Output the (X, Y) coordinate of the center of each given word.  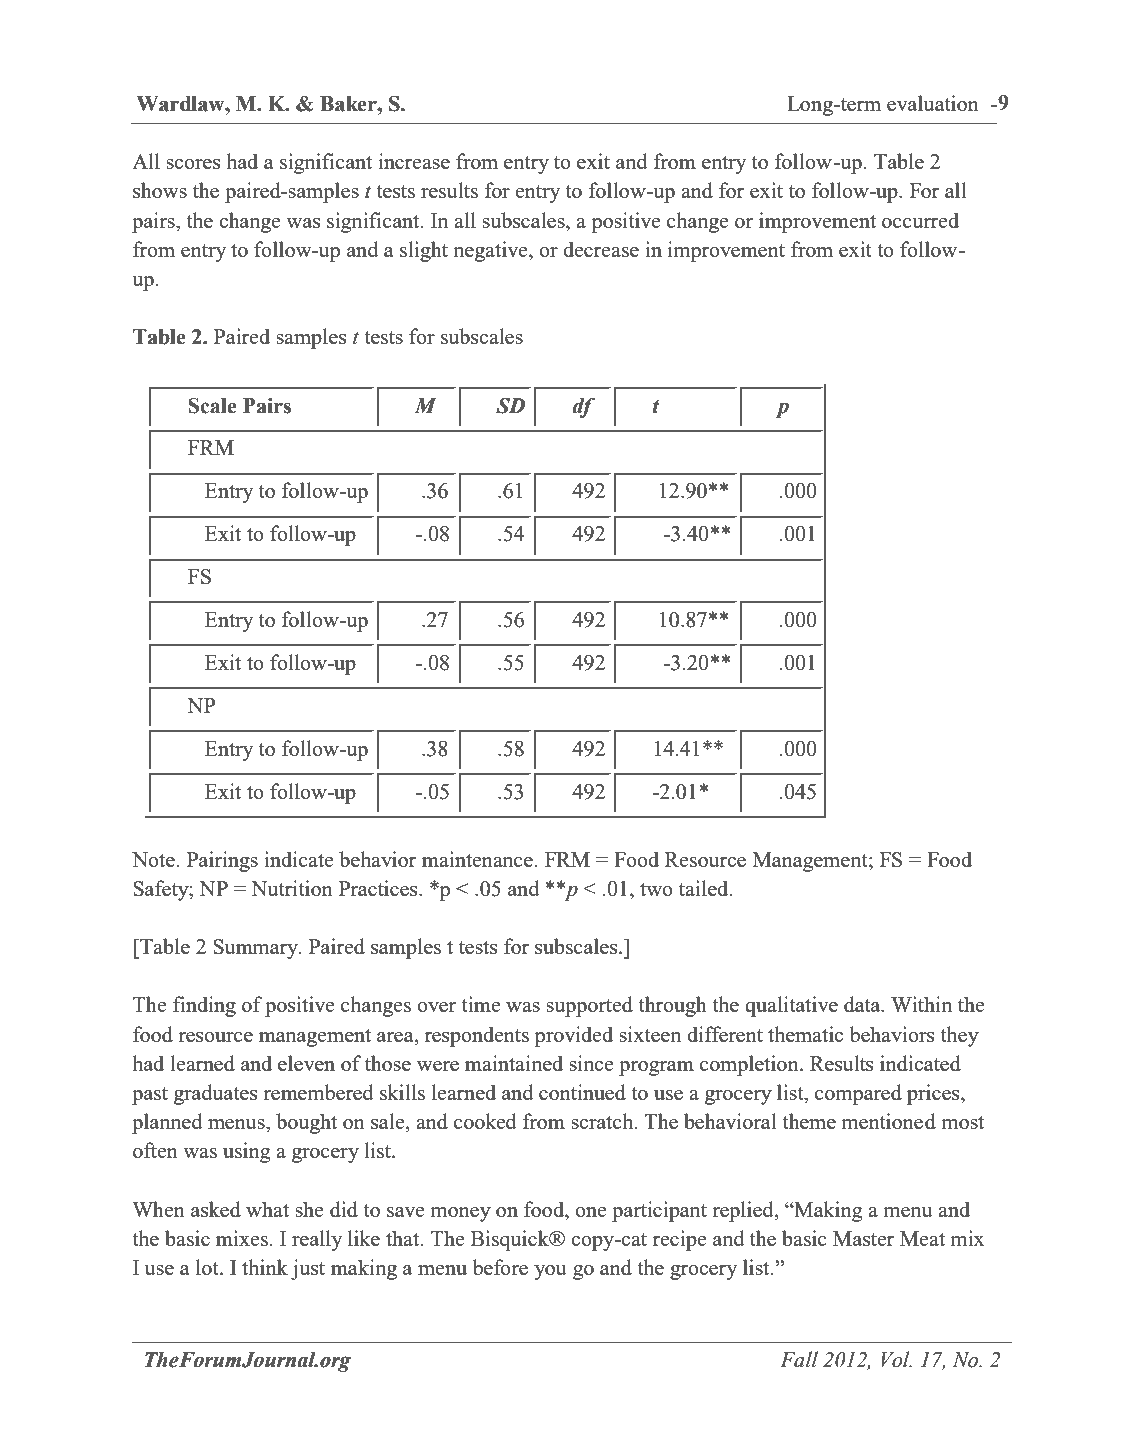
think (265, 1267)
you (550, 1272)
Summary (256, 949)
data (863, 1004)
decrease (601, 249)
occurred (920, 220)
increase (414, 161)
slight (424, 251)
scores (193, 164)
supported (589, 1006)
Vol (896, 1359)
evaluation (933, 103)
